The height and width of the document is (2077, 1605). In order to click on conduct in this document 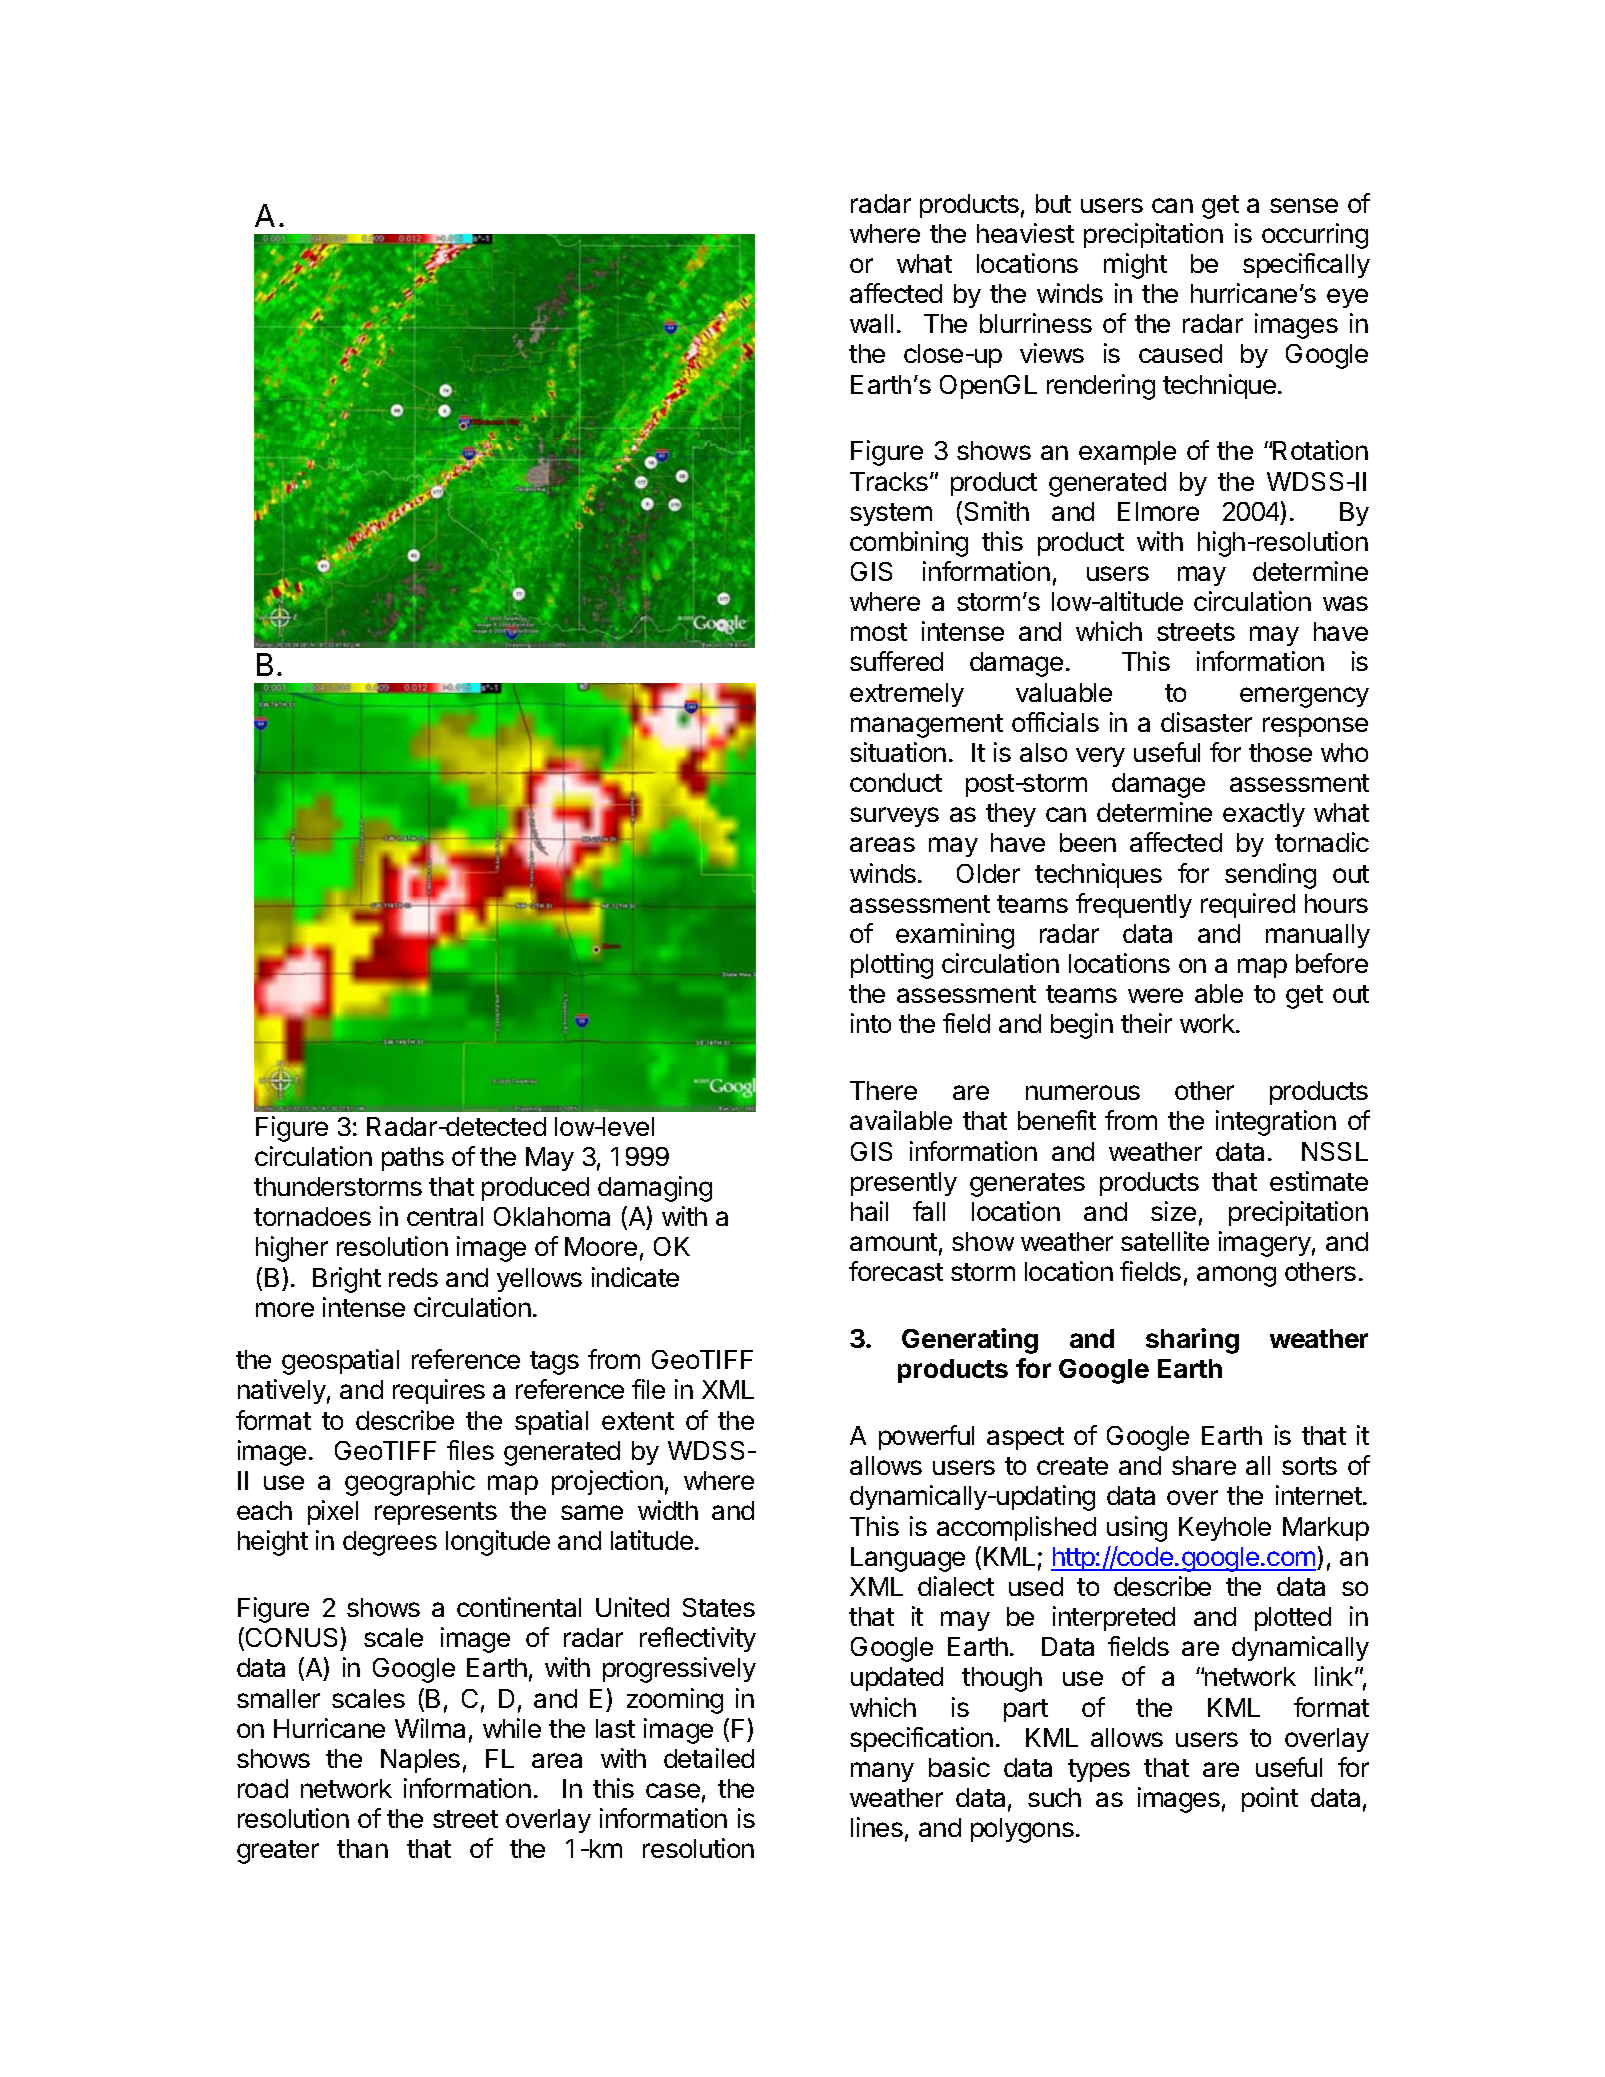, I will do `click(896, 782)`.
